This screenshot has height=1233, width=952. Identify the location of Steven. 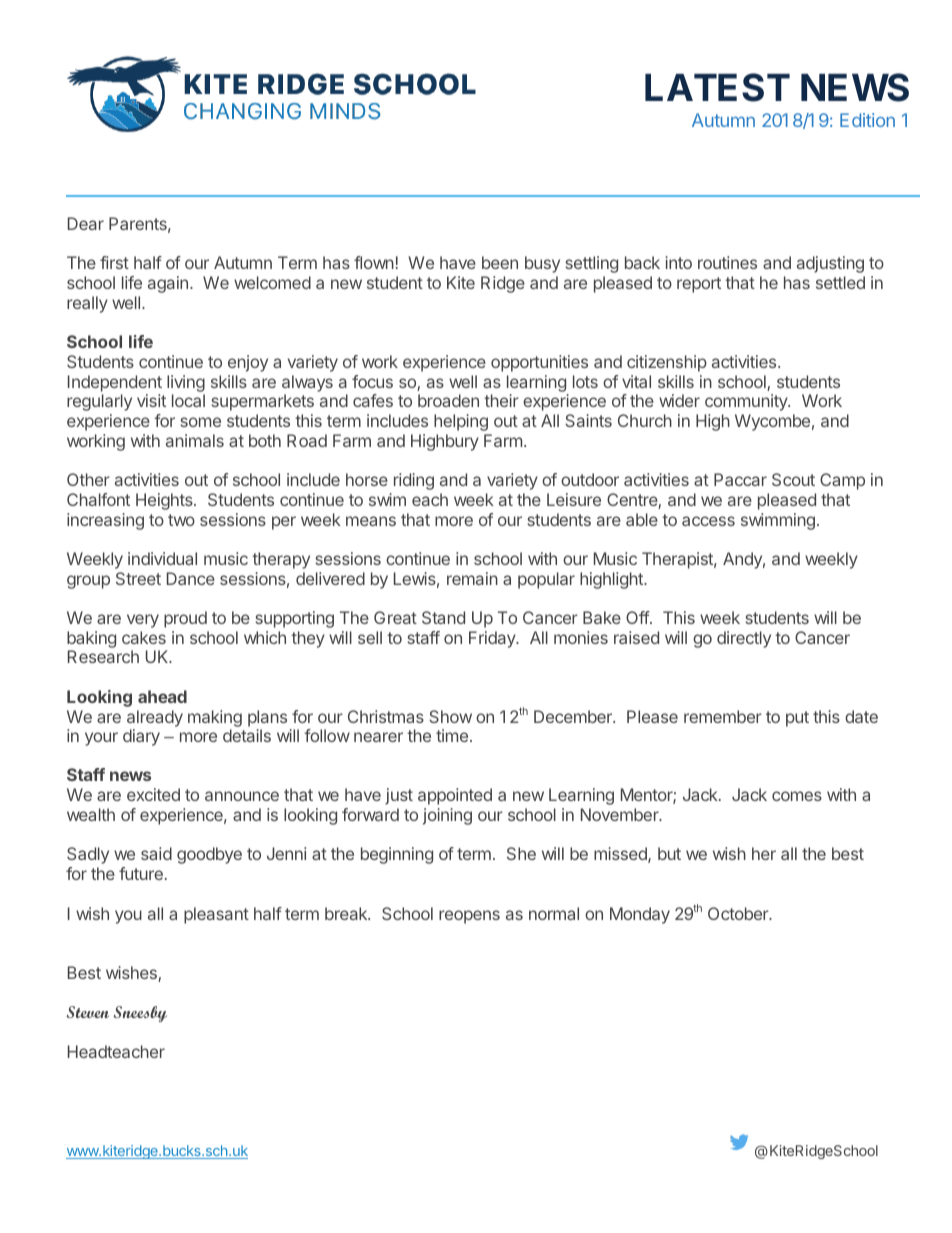
(87, 1012).
